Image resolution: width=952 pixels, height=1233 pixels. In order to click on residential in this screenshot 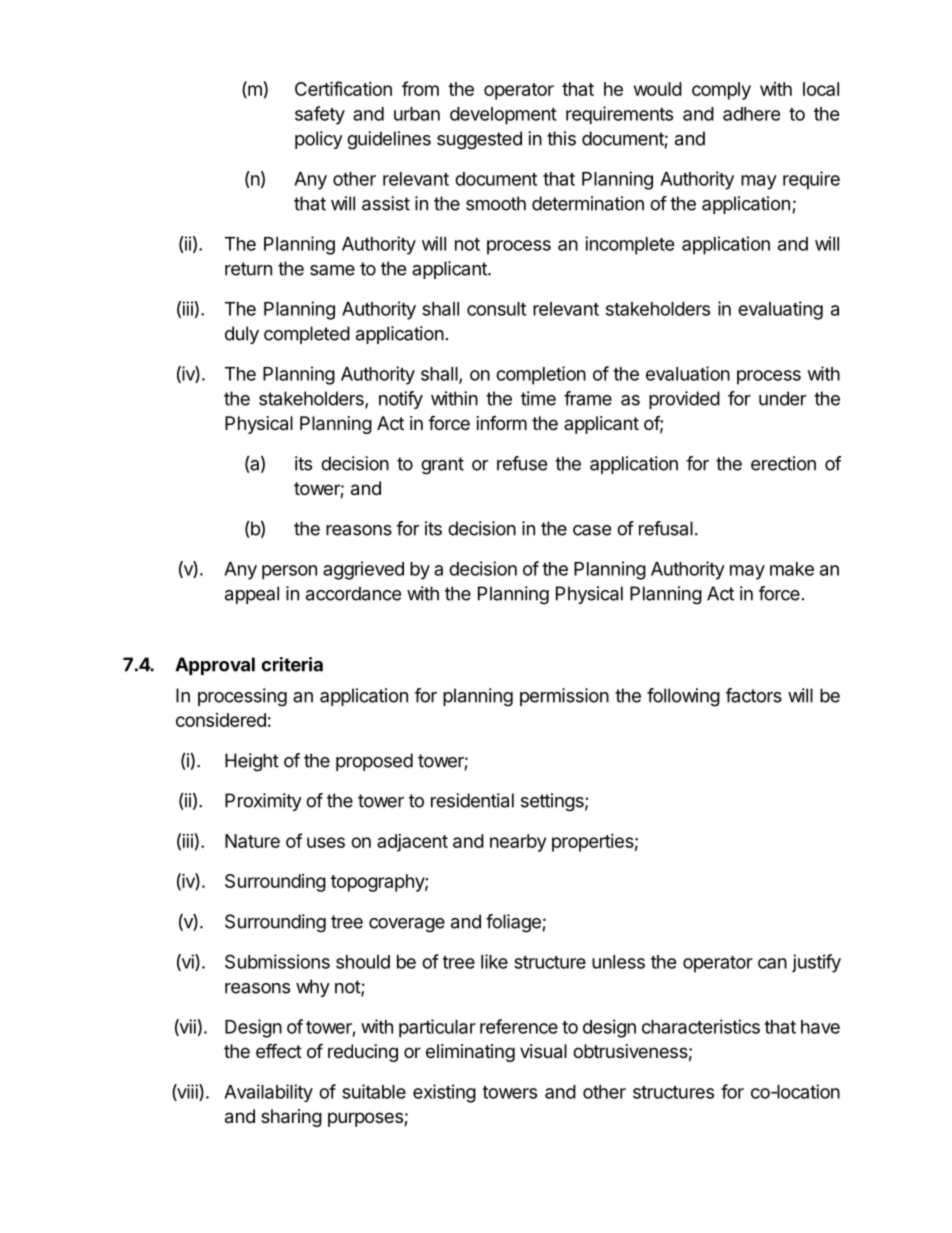, I will do `click(472, 800)`.
